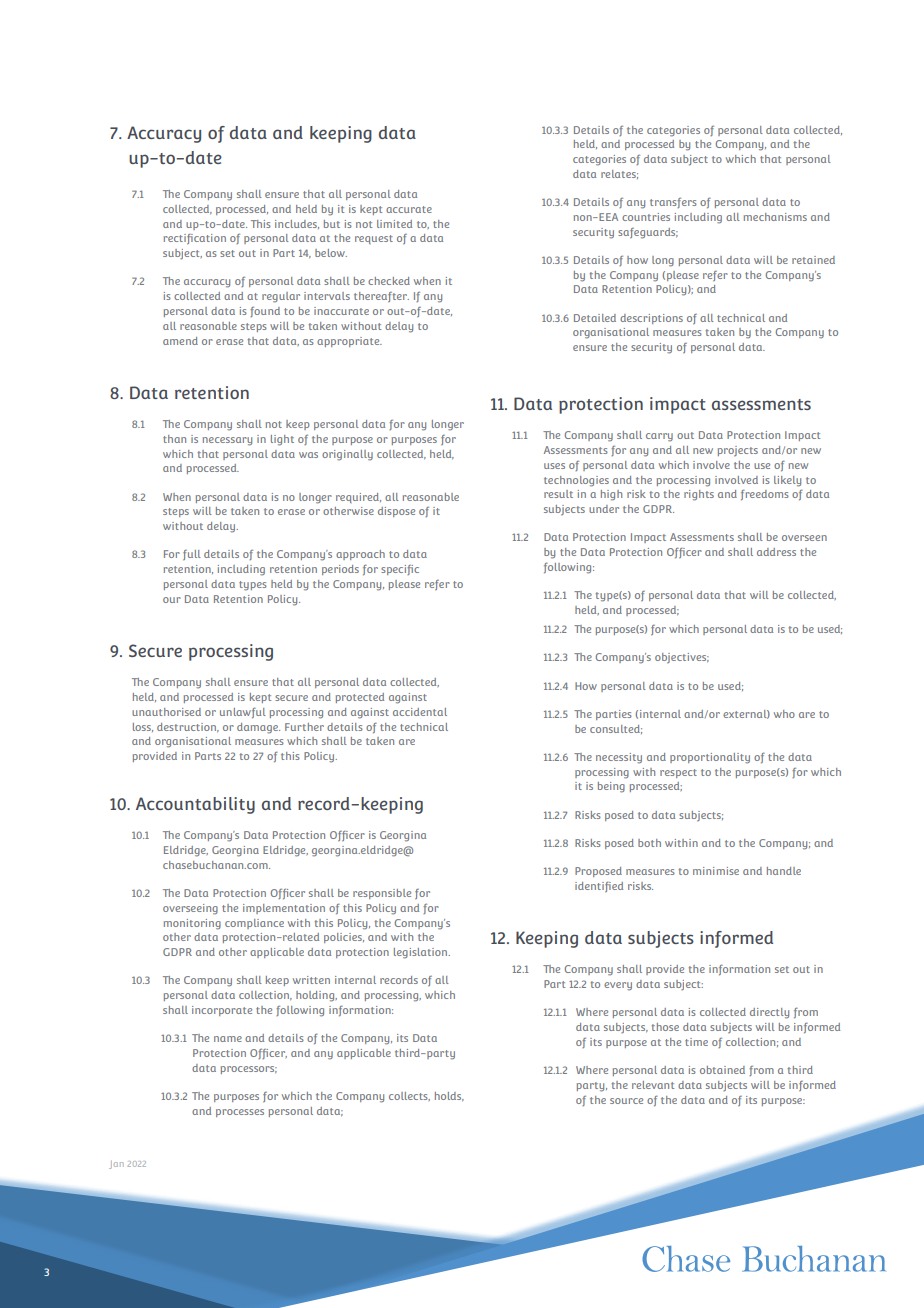 This image has width=924, height=1308. I want to click on processes, so click(240, 1113).
